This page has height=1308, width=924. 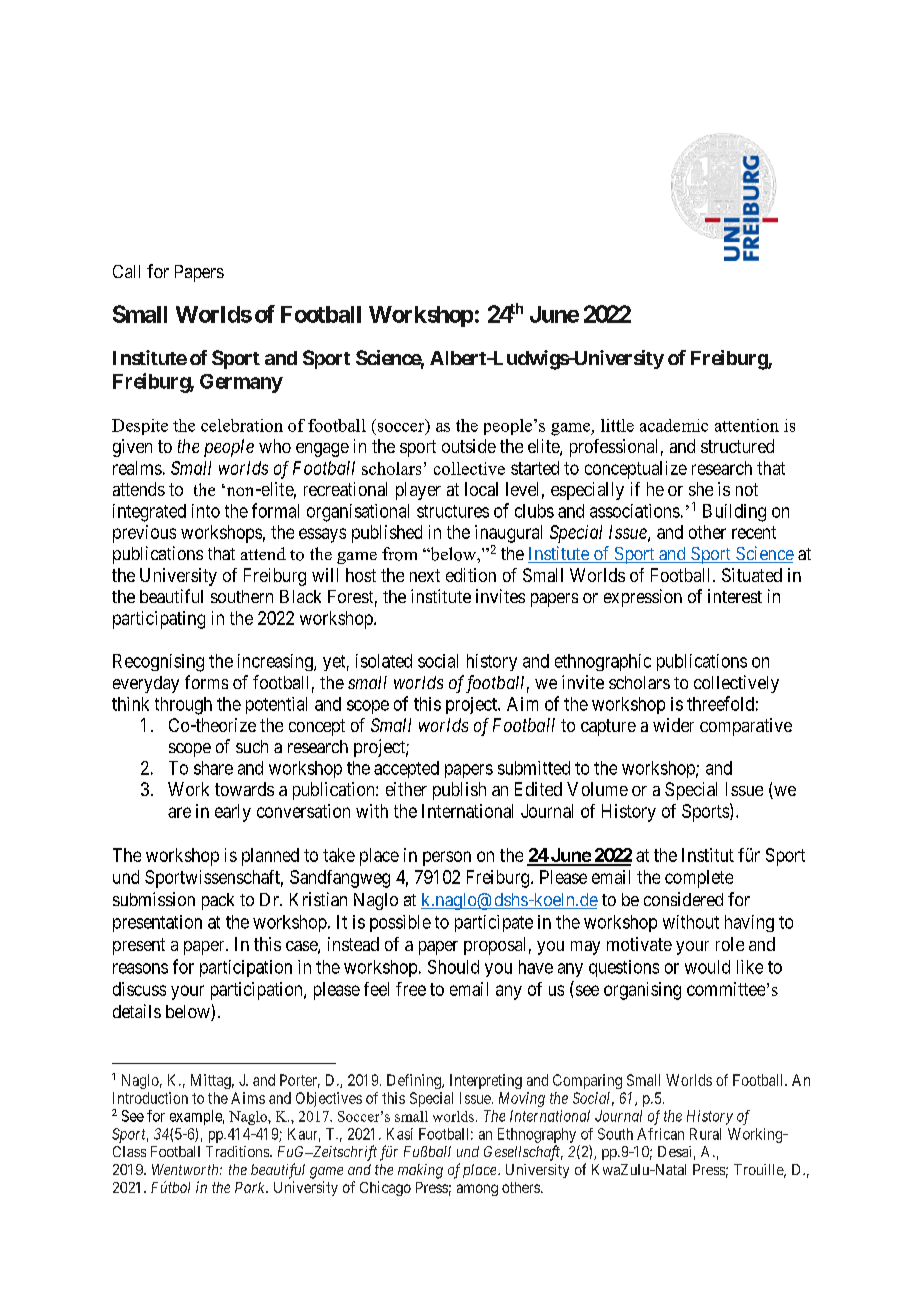 What do you see at coordinates (635, 511) in the page?
I see `associations` at bounding box center [635, 511].
